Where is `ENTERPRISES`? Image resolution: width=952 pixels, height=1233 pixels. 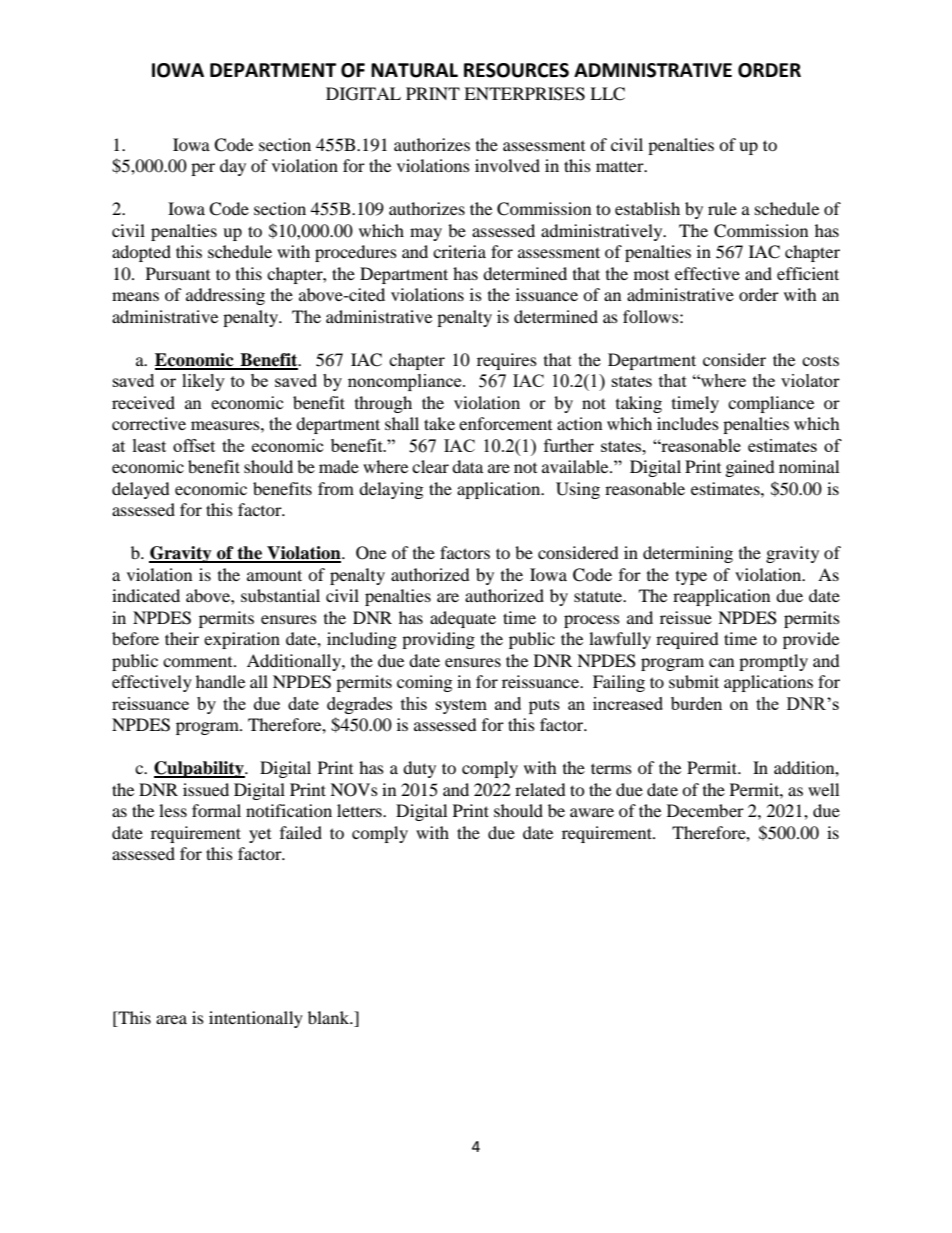 ENTERPRISES is located at coordinates (524, 94).
